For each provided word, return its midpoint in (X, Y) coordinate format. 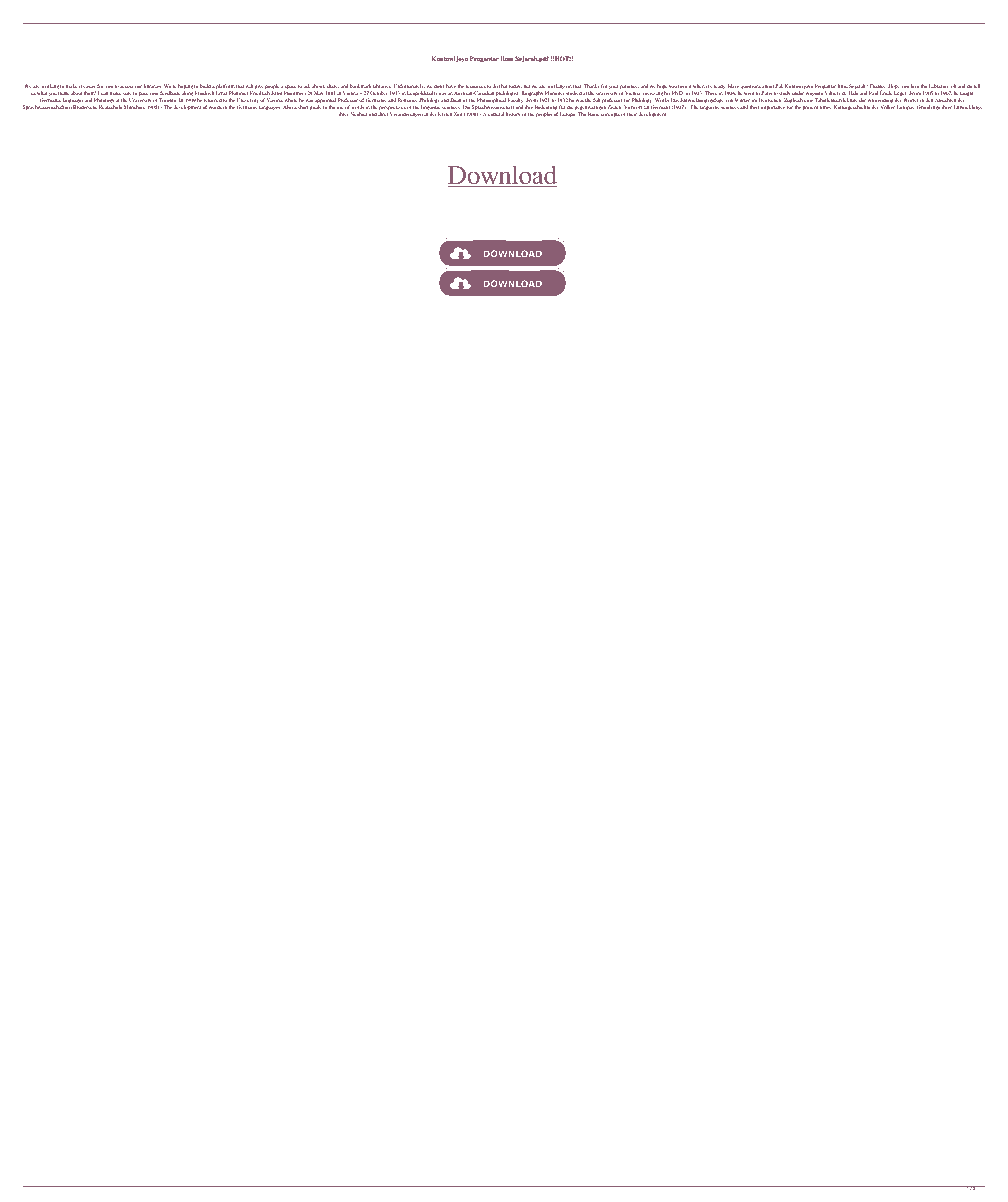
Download (502, 176)
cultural (496, 114)
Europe (568, 114)
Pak (779, 86)
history (513, 114)
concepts (610, 115)
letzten (445, 114)
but (527, 86)
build (205, 86)
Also (288, 107)
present (810, 108)
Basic (593, 114)
